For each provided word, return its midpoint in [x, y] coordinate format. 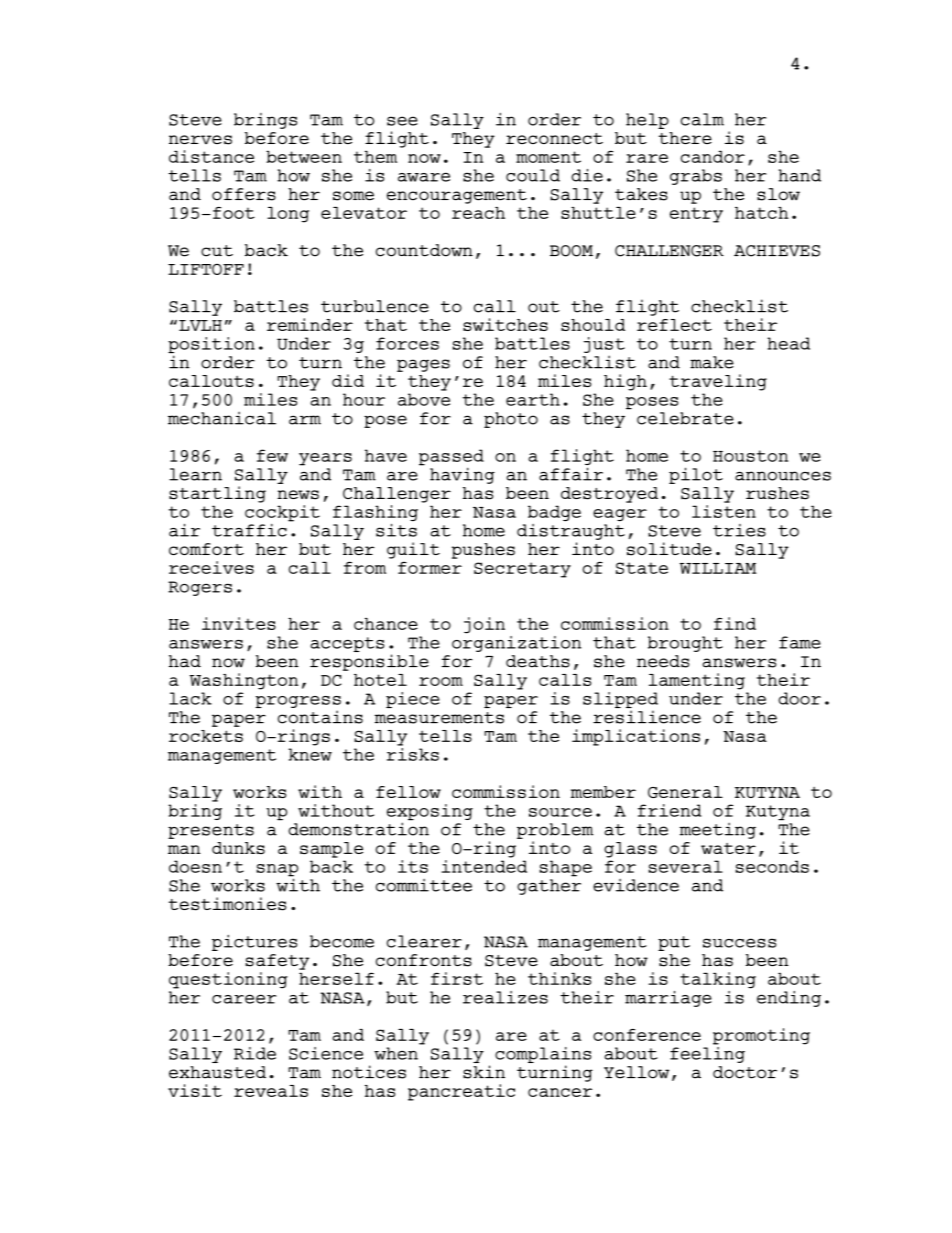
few [272, 455]
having [462, 475]
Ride [255, 1053]
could [533, 175]
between [304, 156]
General [685, 792]
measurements [439, 718]
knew [310, 754]
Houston [750, 456]
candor [713, 156]
